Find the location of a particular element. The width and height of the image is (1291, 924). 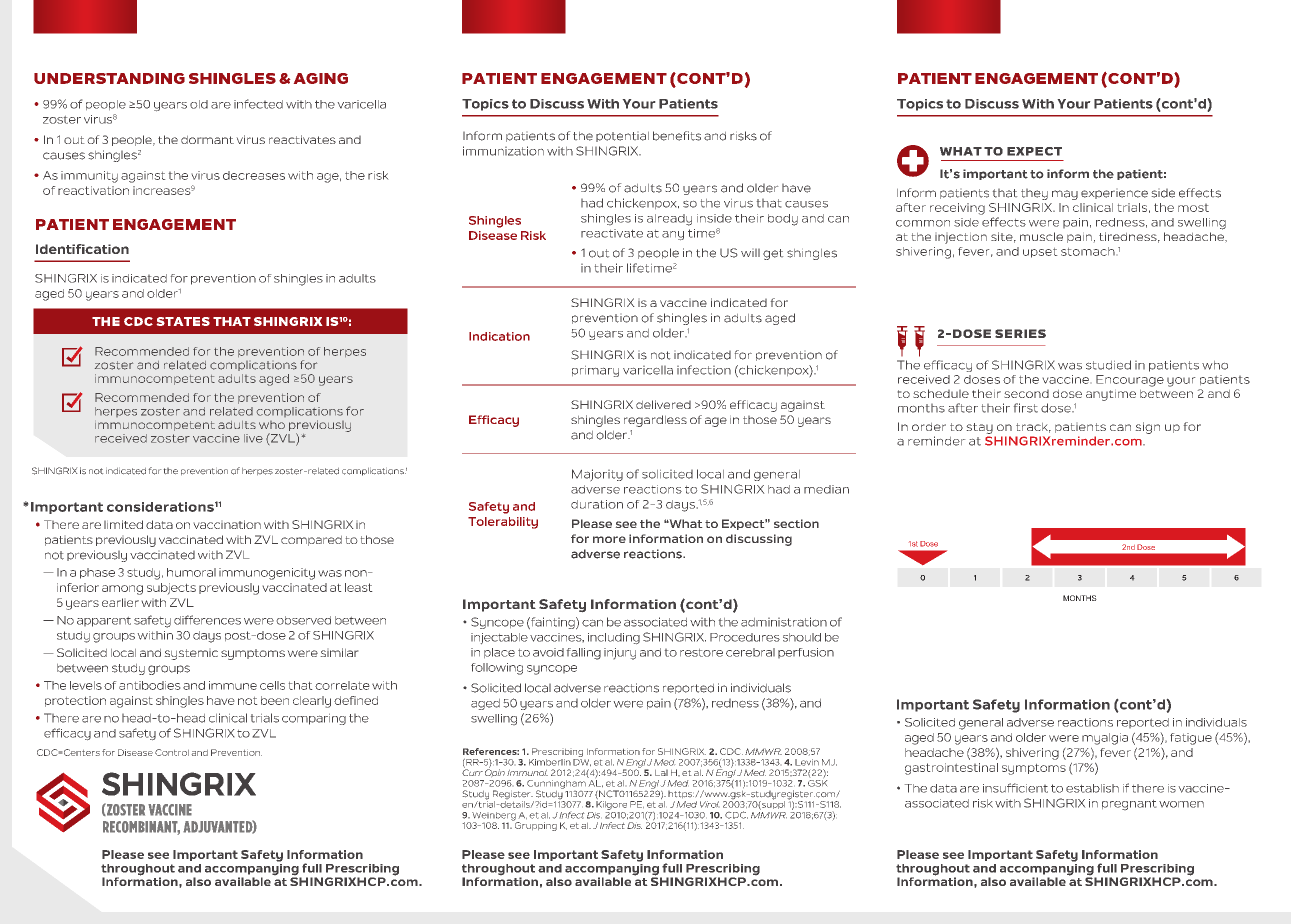

dormant is located at coordinates (207, 140).
